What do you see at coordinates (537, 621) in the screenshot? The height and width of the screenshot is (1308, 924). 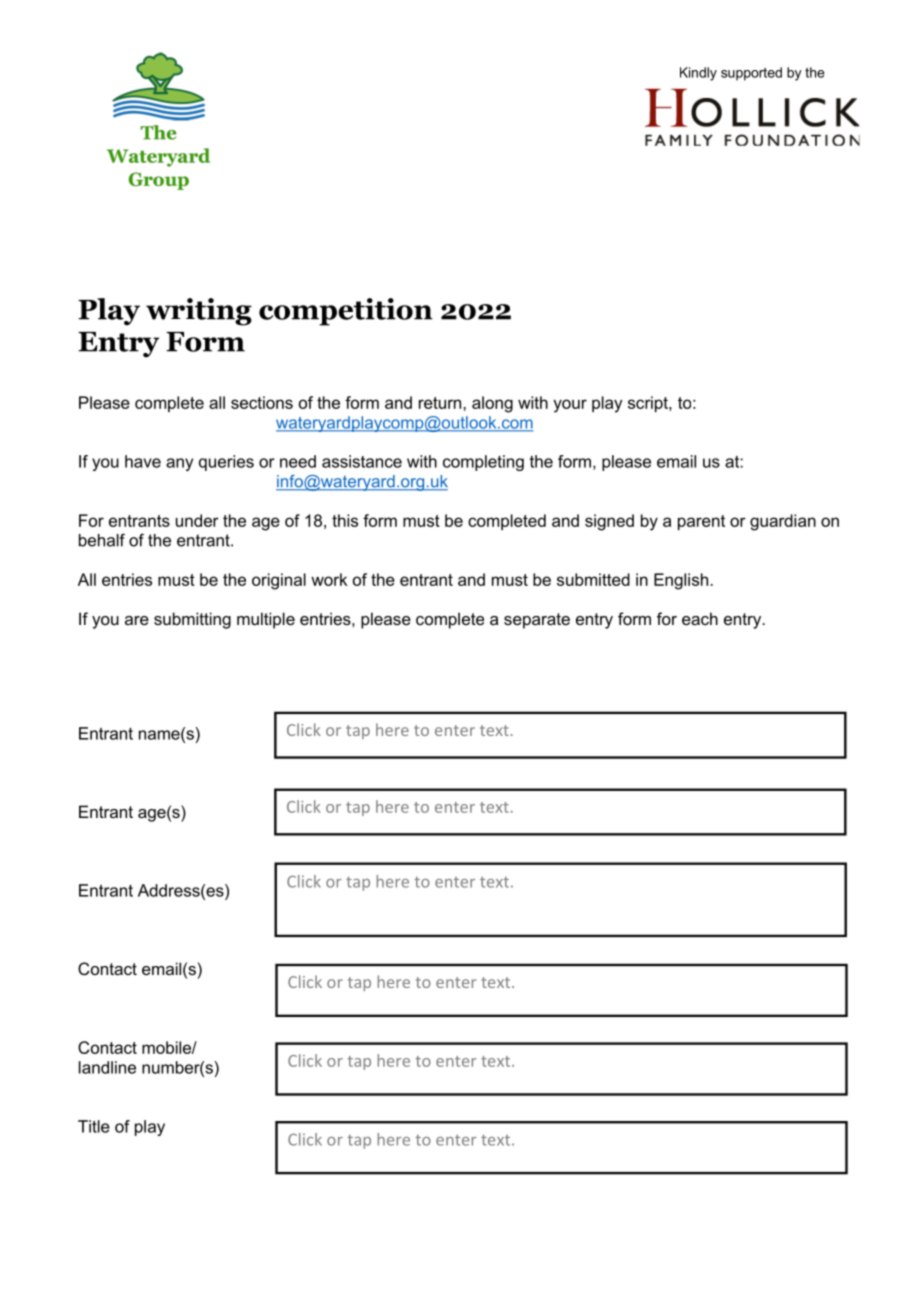 I see `separate` at bounding box center [537, 621].
